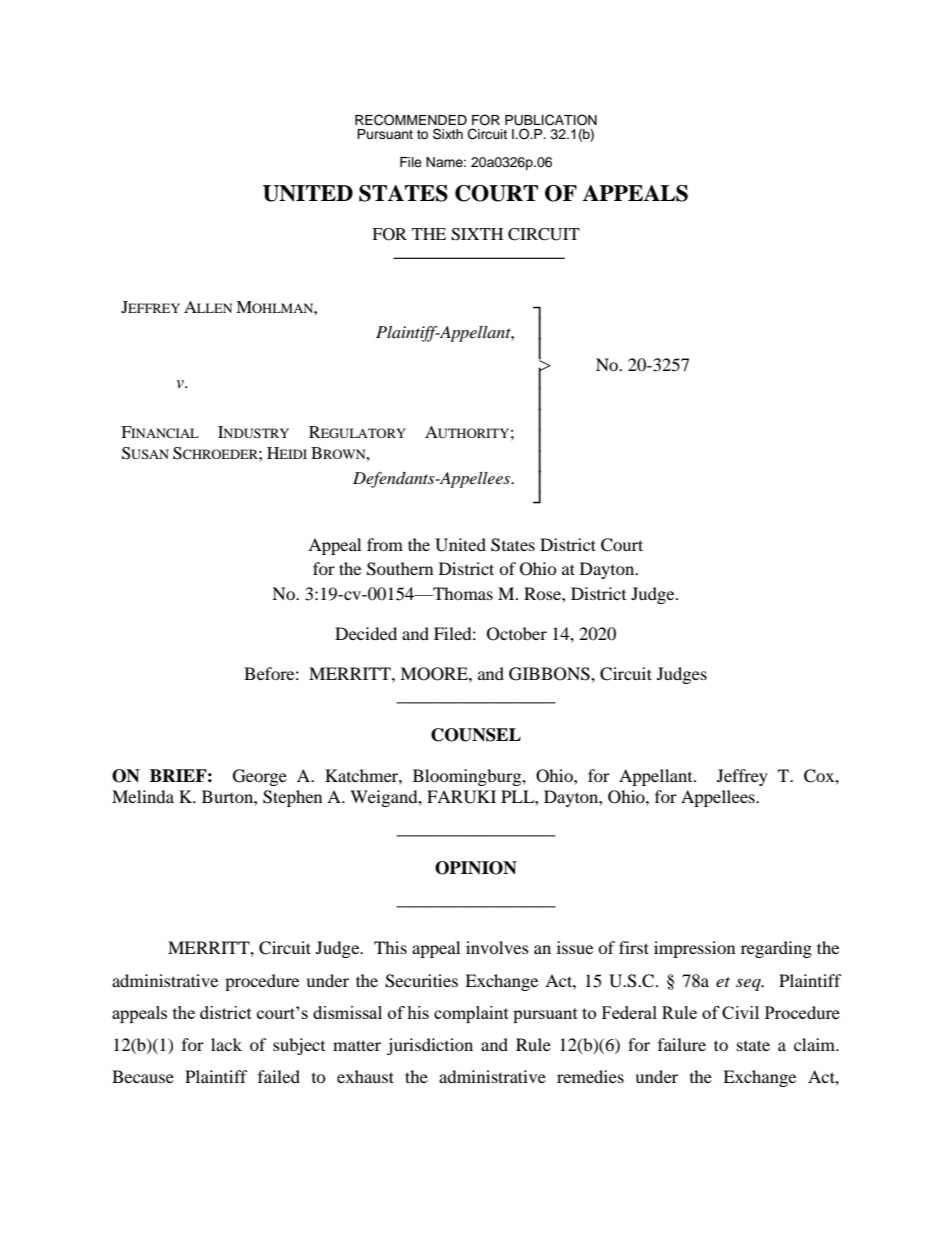  Describe the element at coordinates (551, 120) in the page. I see `PUBLICATION` at that location.
